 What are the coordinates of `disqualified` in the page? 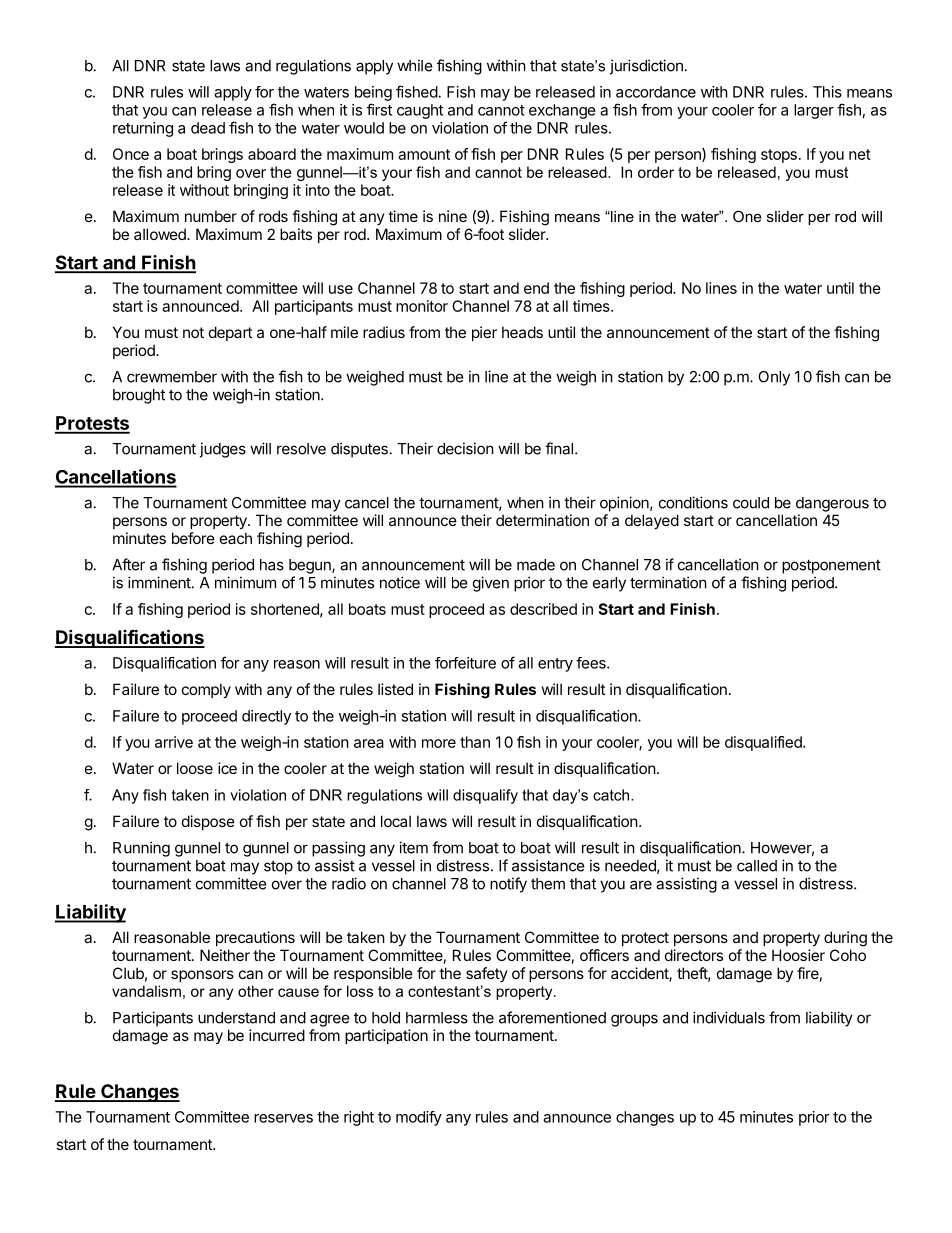 It's located at (764, 743).
